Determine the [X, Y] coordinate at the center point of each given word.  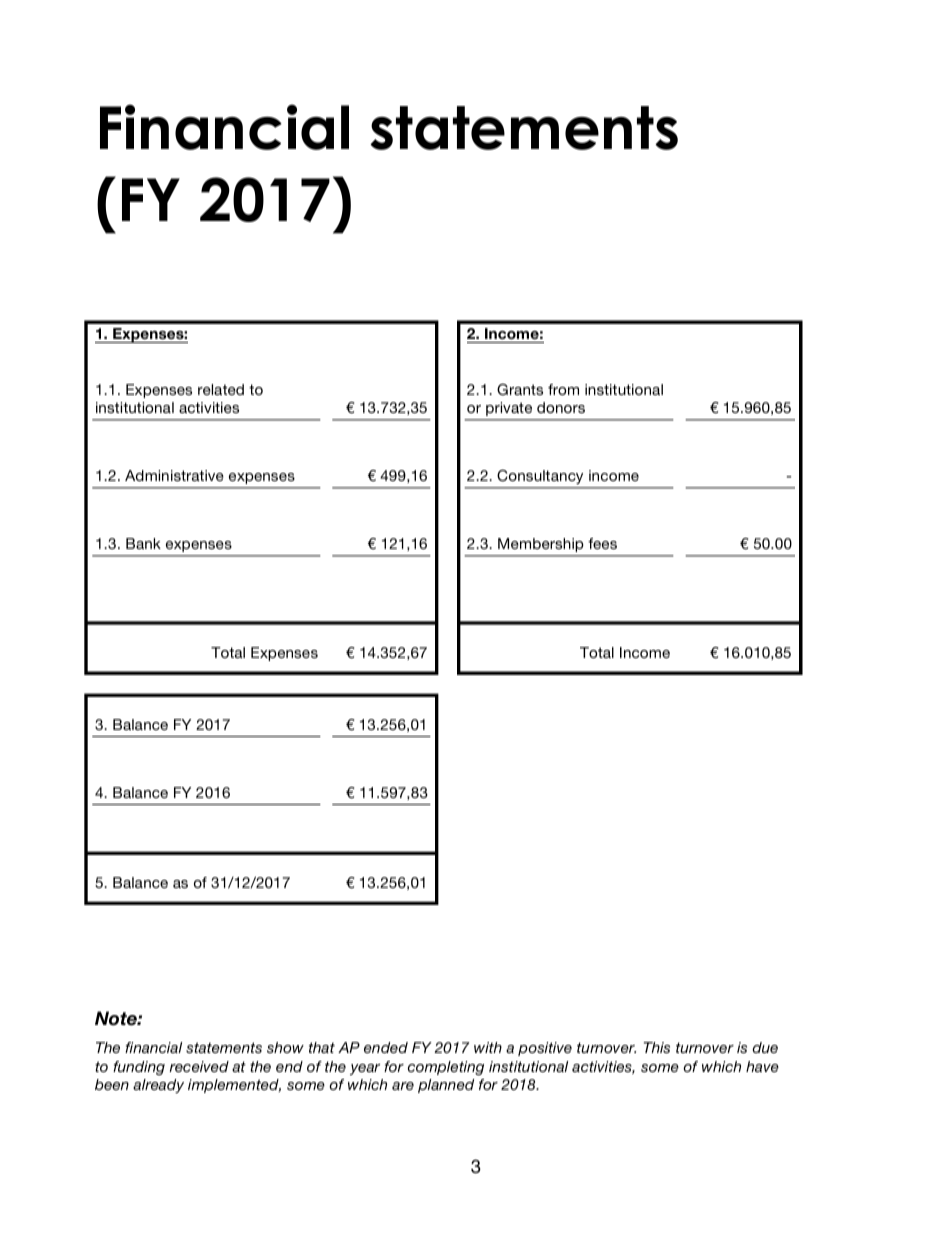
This [657, 1047]
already [158, 1086]
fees [602, 543]
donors [561, 407]
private [509, 409]
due [765, 1047]
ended [386, 1047]
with [488, 1047]
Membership [540, 545]
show [285, 1047]
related [221, 389]
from [563, 389]
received [199, 1066]
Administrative [174, 475]
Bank [143, 543]
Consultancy [540, 479]
